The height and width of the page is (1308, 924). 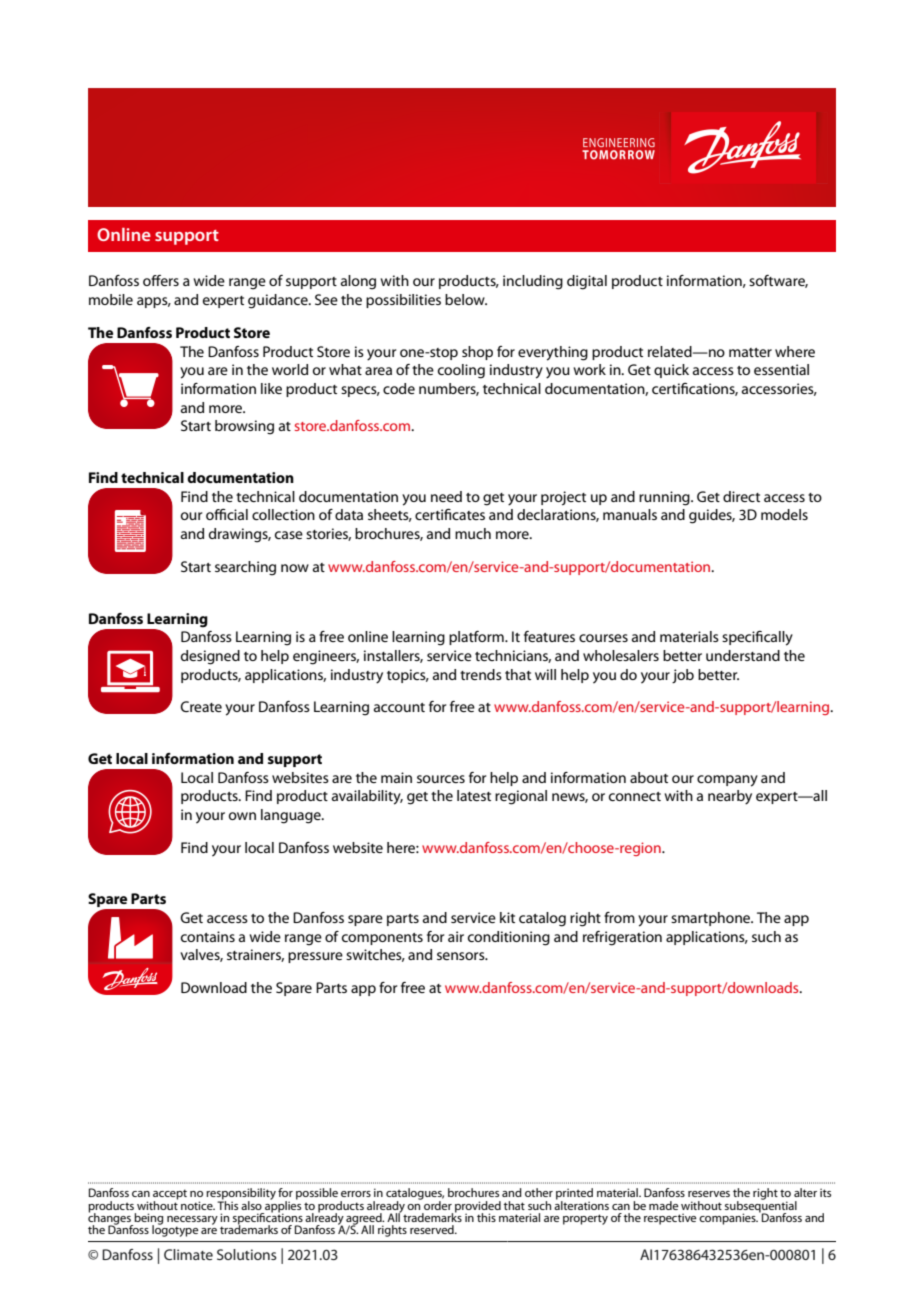 What do you see at coordinates (466, 299) in the page?
I see `below` at bounding box center [466, 299].
